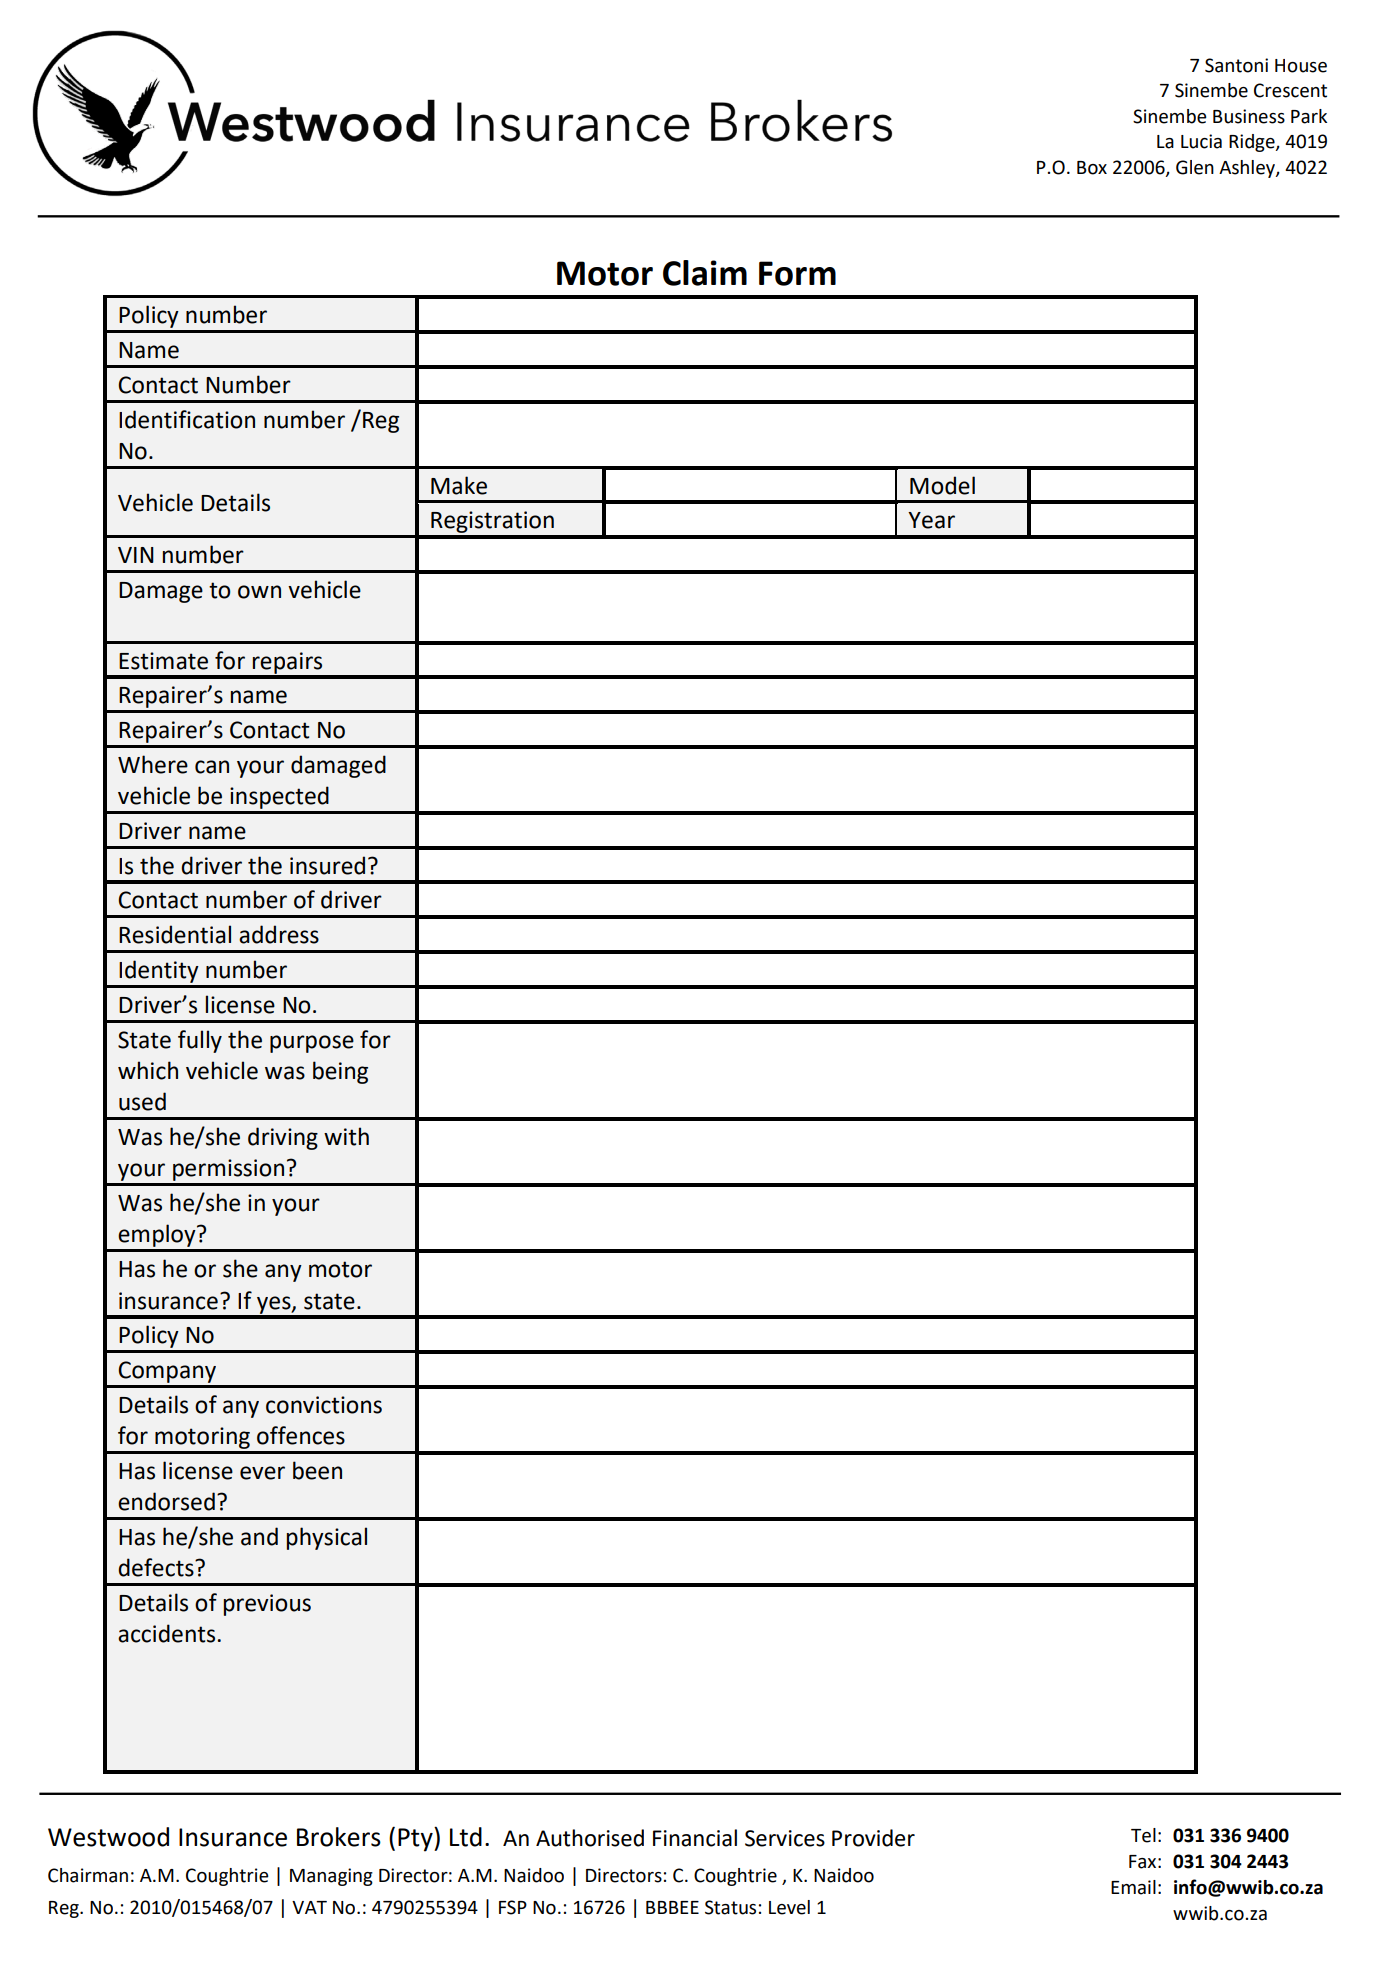 The height and width of the image is (1962, 1387). Describe the element at coordinates (187, 419) in the image. I see `Identification` at that location.
